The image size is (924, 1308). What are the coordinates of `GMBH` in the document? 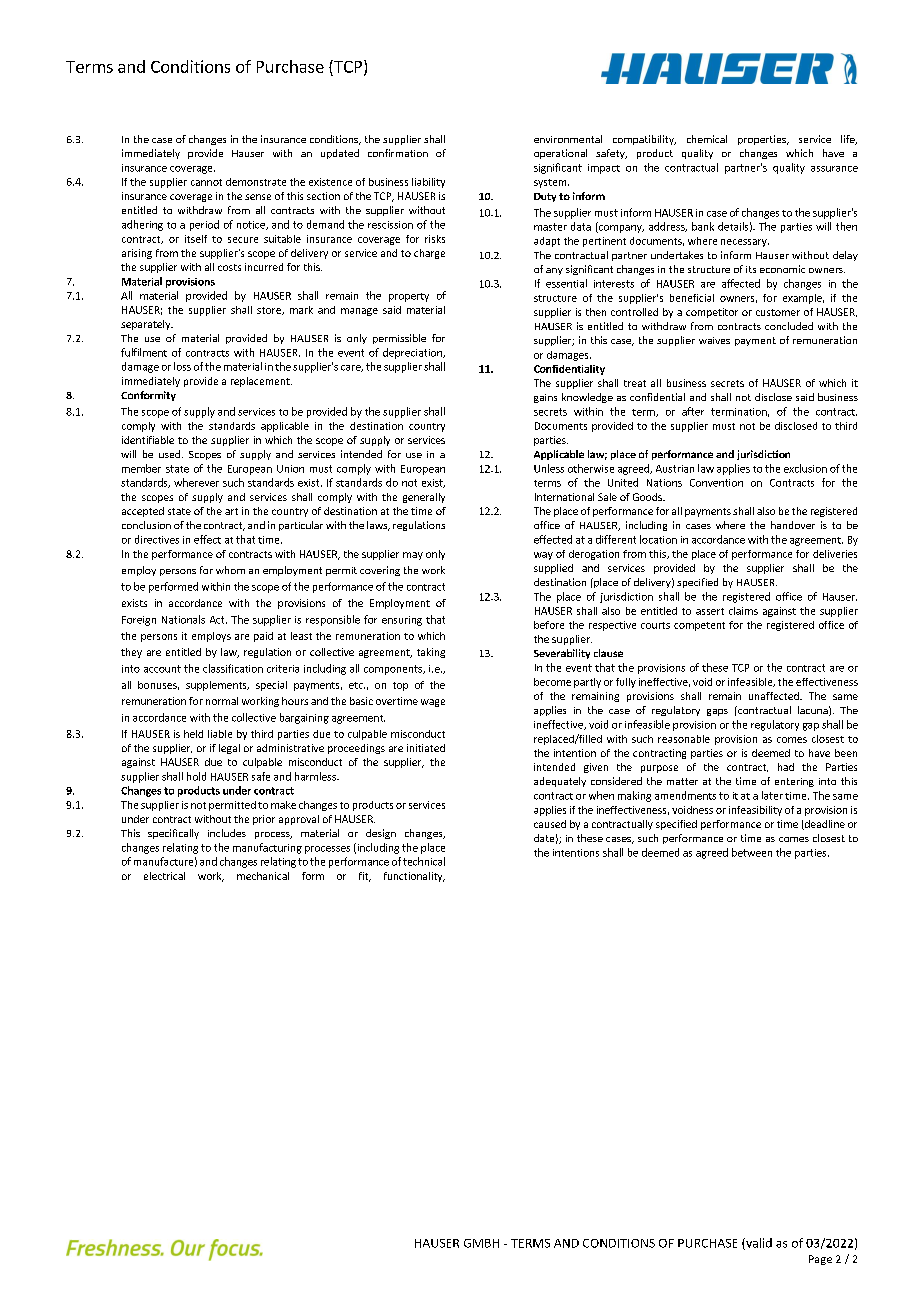 It's located at (481, 1243).
